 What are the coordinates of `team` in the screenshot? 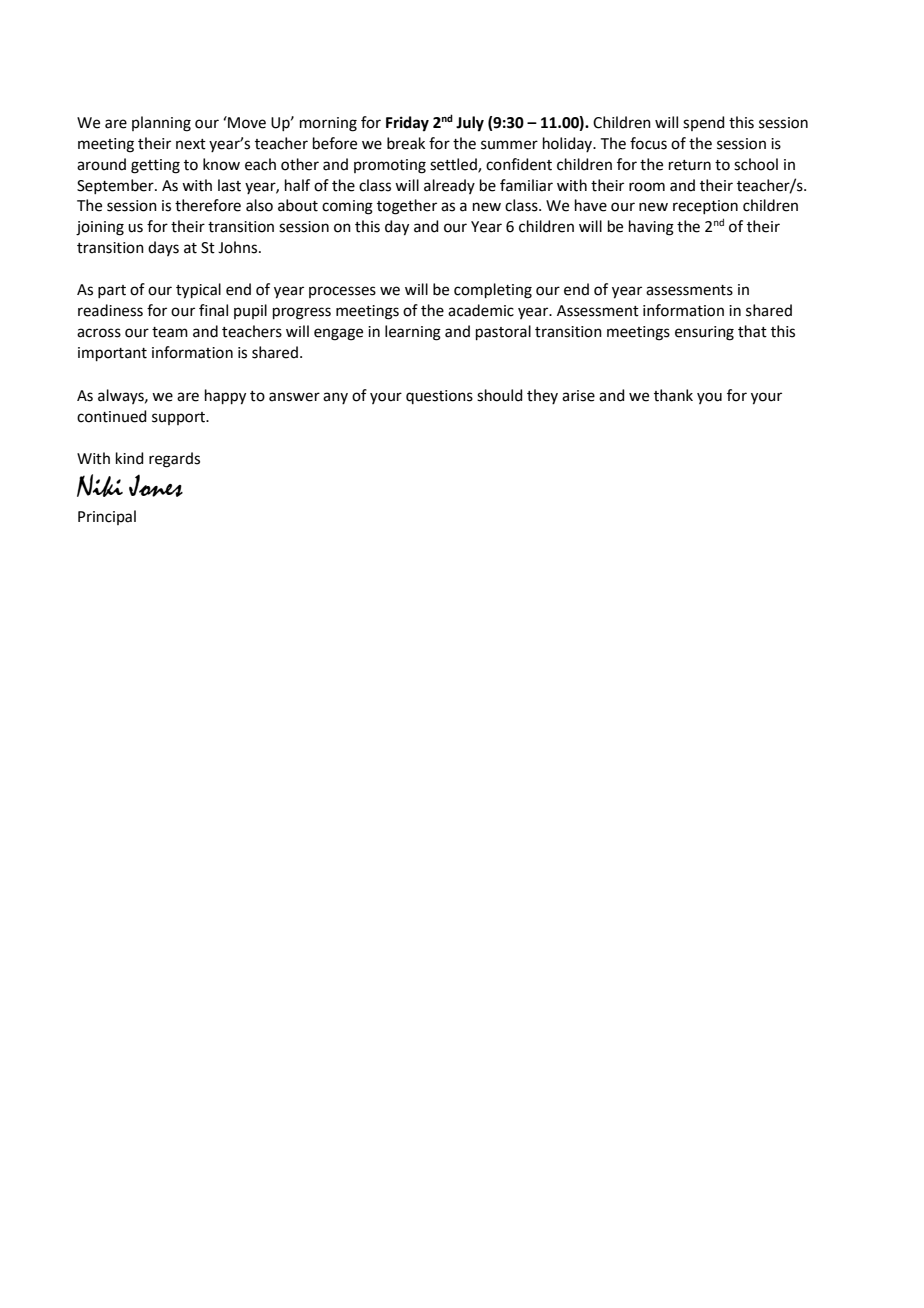 It's located at (170, 332).
